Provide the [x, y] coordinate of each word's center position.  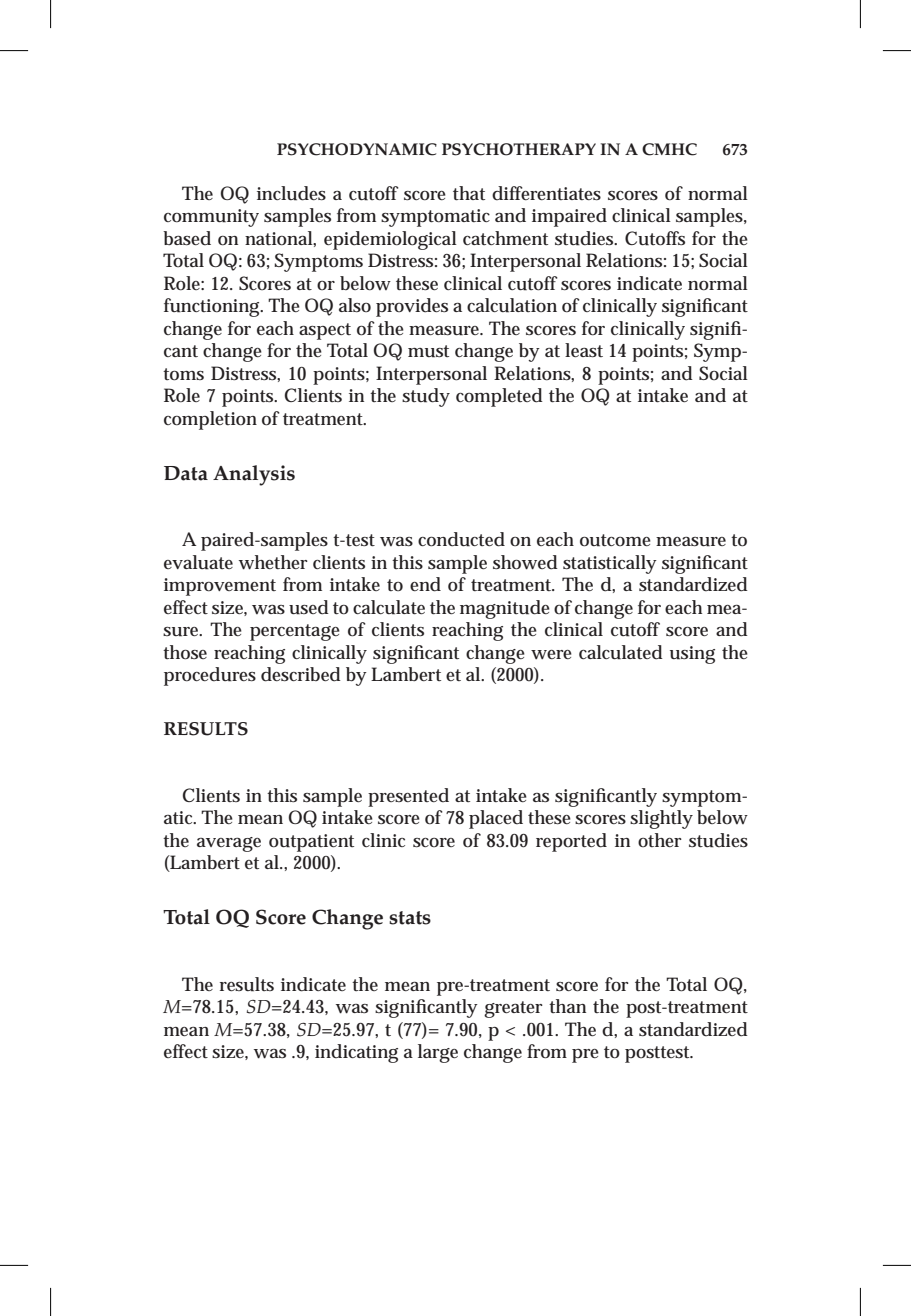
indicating [356, 1053]
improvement [220, 587]
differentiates [546, 193]
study [426, 397]
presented [408, 797]
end [425, 584]
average [229, 844]
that [469, 193]
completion [210, 420]
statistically [610, 564]
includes [291, 193]
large [438, 1053]
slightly [661, 819]
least [584, 350]
